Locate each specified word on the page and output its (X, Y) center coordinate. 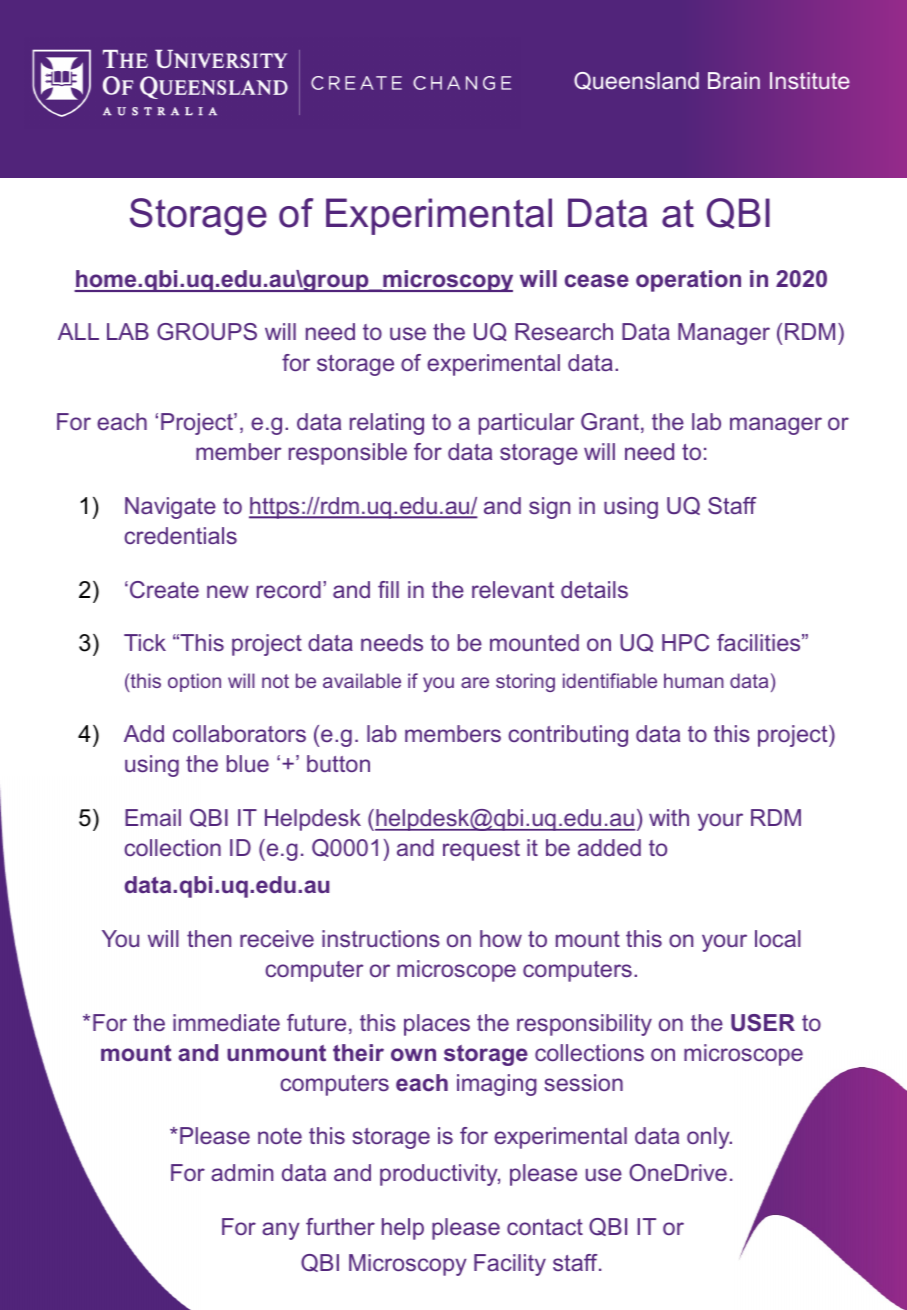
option (194, 682)
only (709, 1138)
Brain (734, 80)
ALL (78, 331)
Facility (510, 1265)
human (694, 680)
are (475, 682)
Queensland (636, 81)
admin (242, 1172)
